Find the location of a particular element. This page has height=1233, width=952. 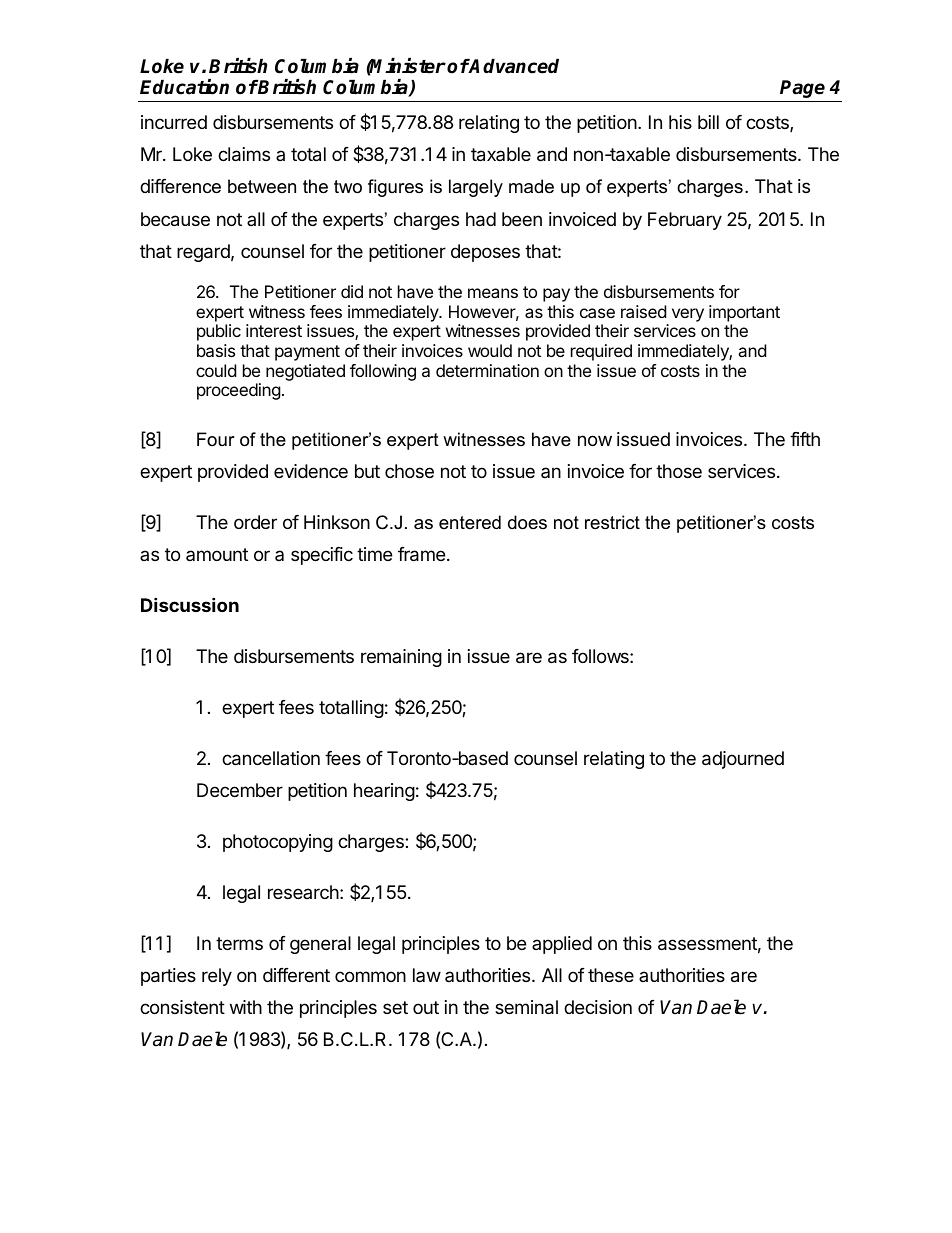

remaining is located at coordinates (401, 658).
